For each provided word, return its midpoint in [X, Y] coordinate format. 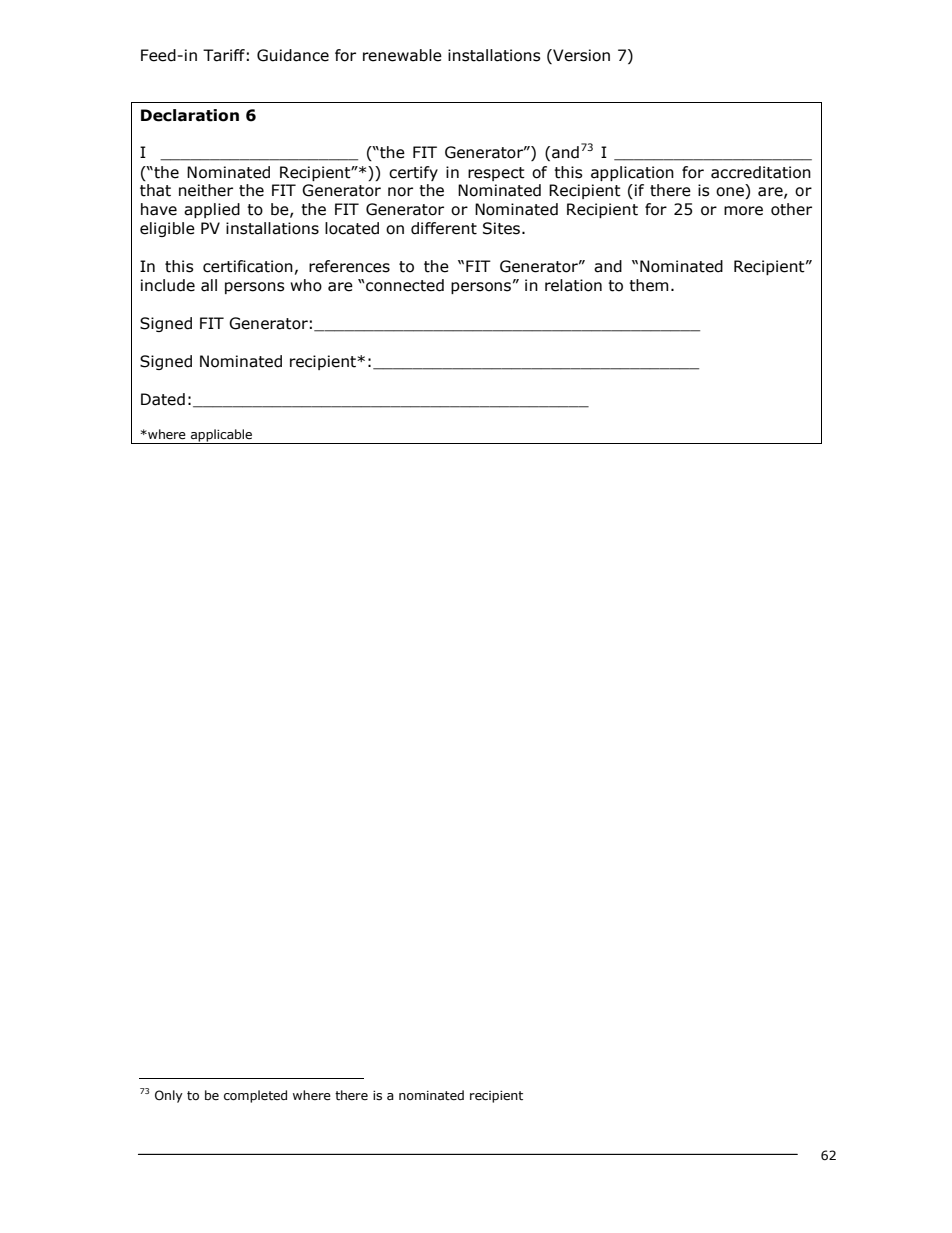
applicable [222, 436]
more [743, 211]
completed [255, 1096]
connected [404, 285]
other [791, 209]
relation [573, 285]
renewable [402, 55]
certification [248, 266]
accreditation [761, 172]
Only [169, 1096]
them [649, 285]
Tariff [224, 55]
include [168, 285]
